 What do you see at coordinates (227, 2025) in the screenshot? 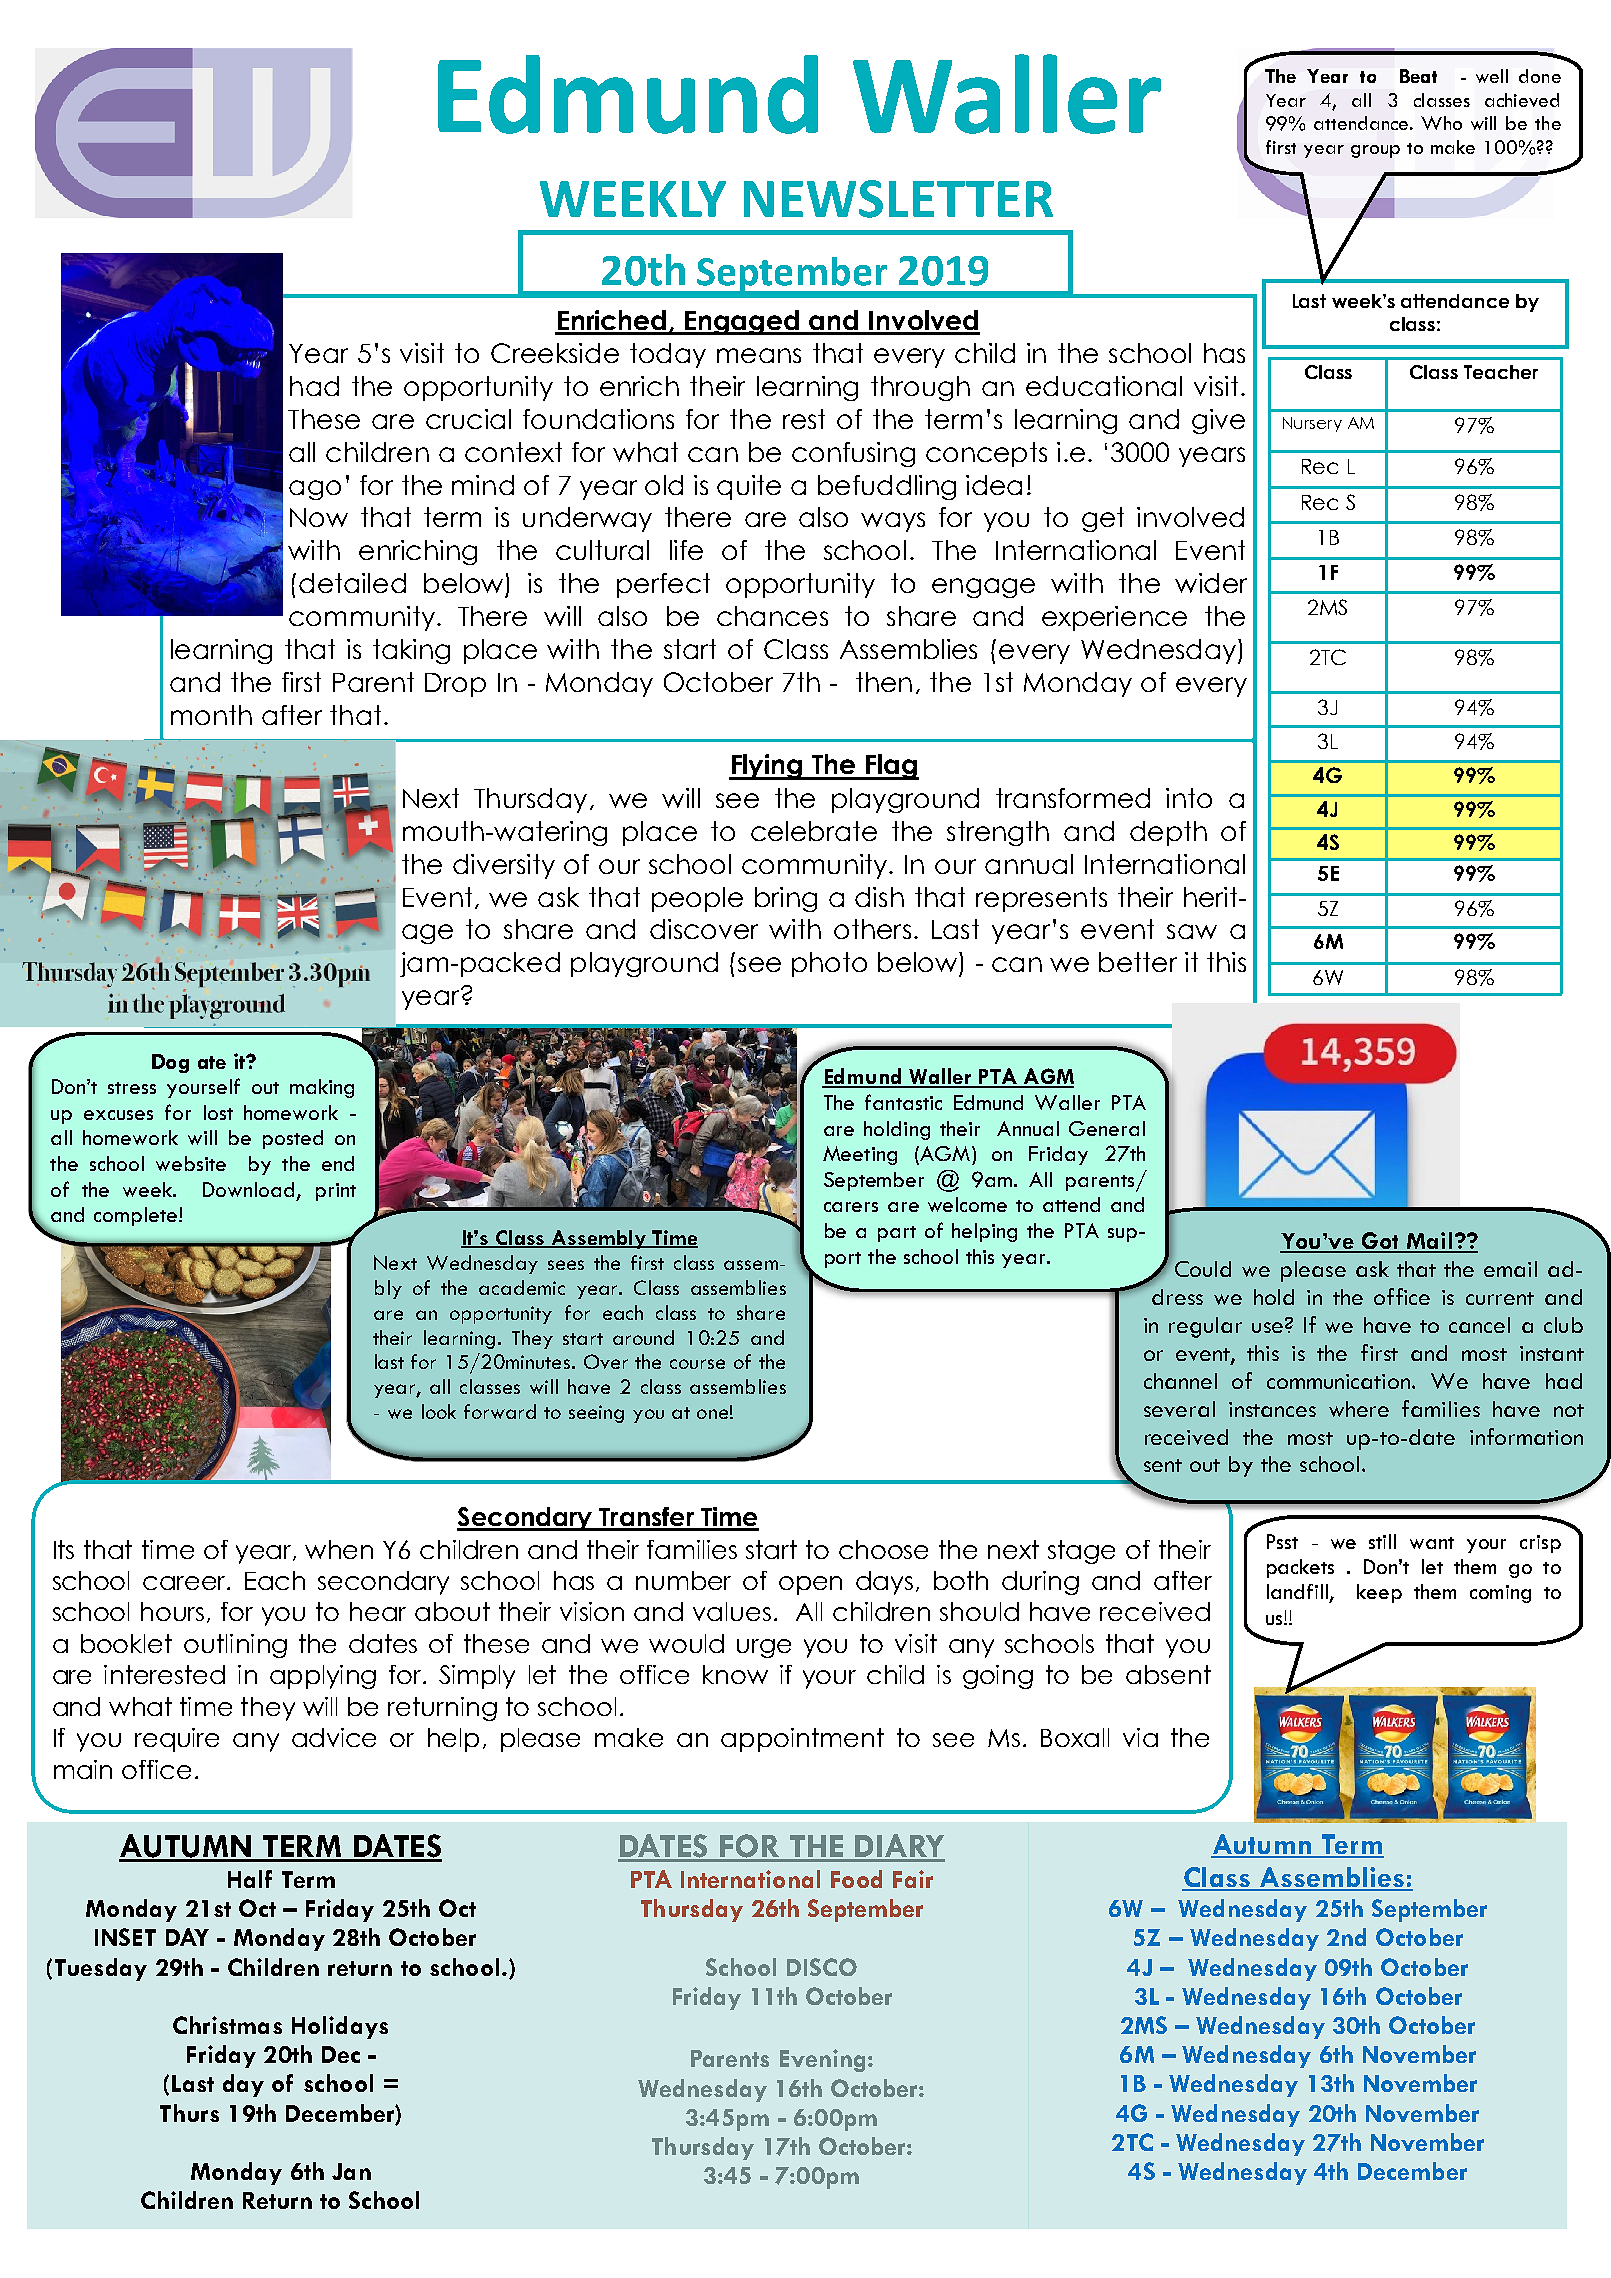
I see `Christmas` at bounding box center [227, 2025].
